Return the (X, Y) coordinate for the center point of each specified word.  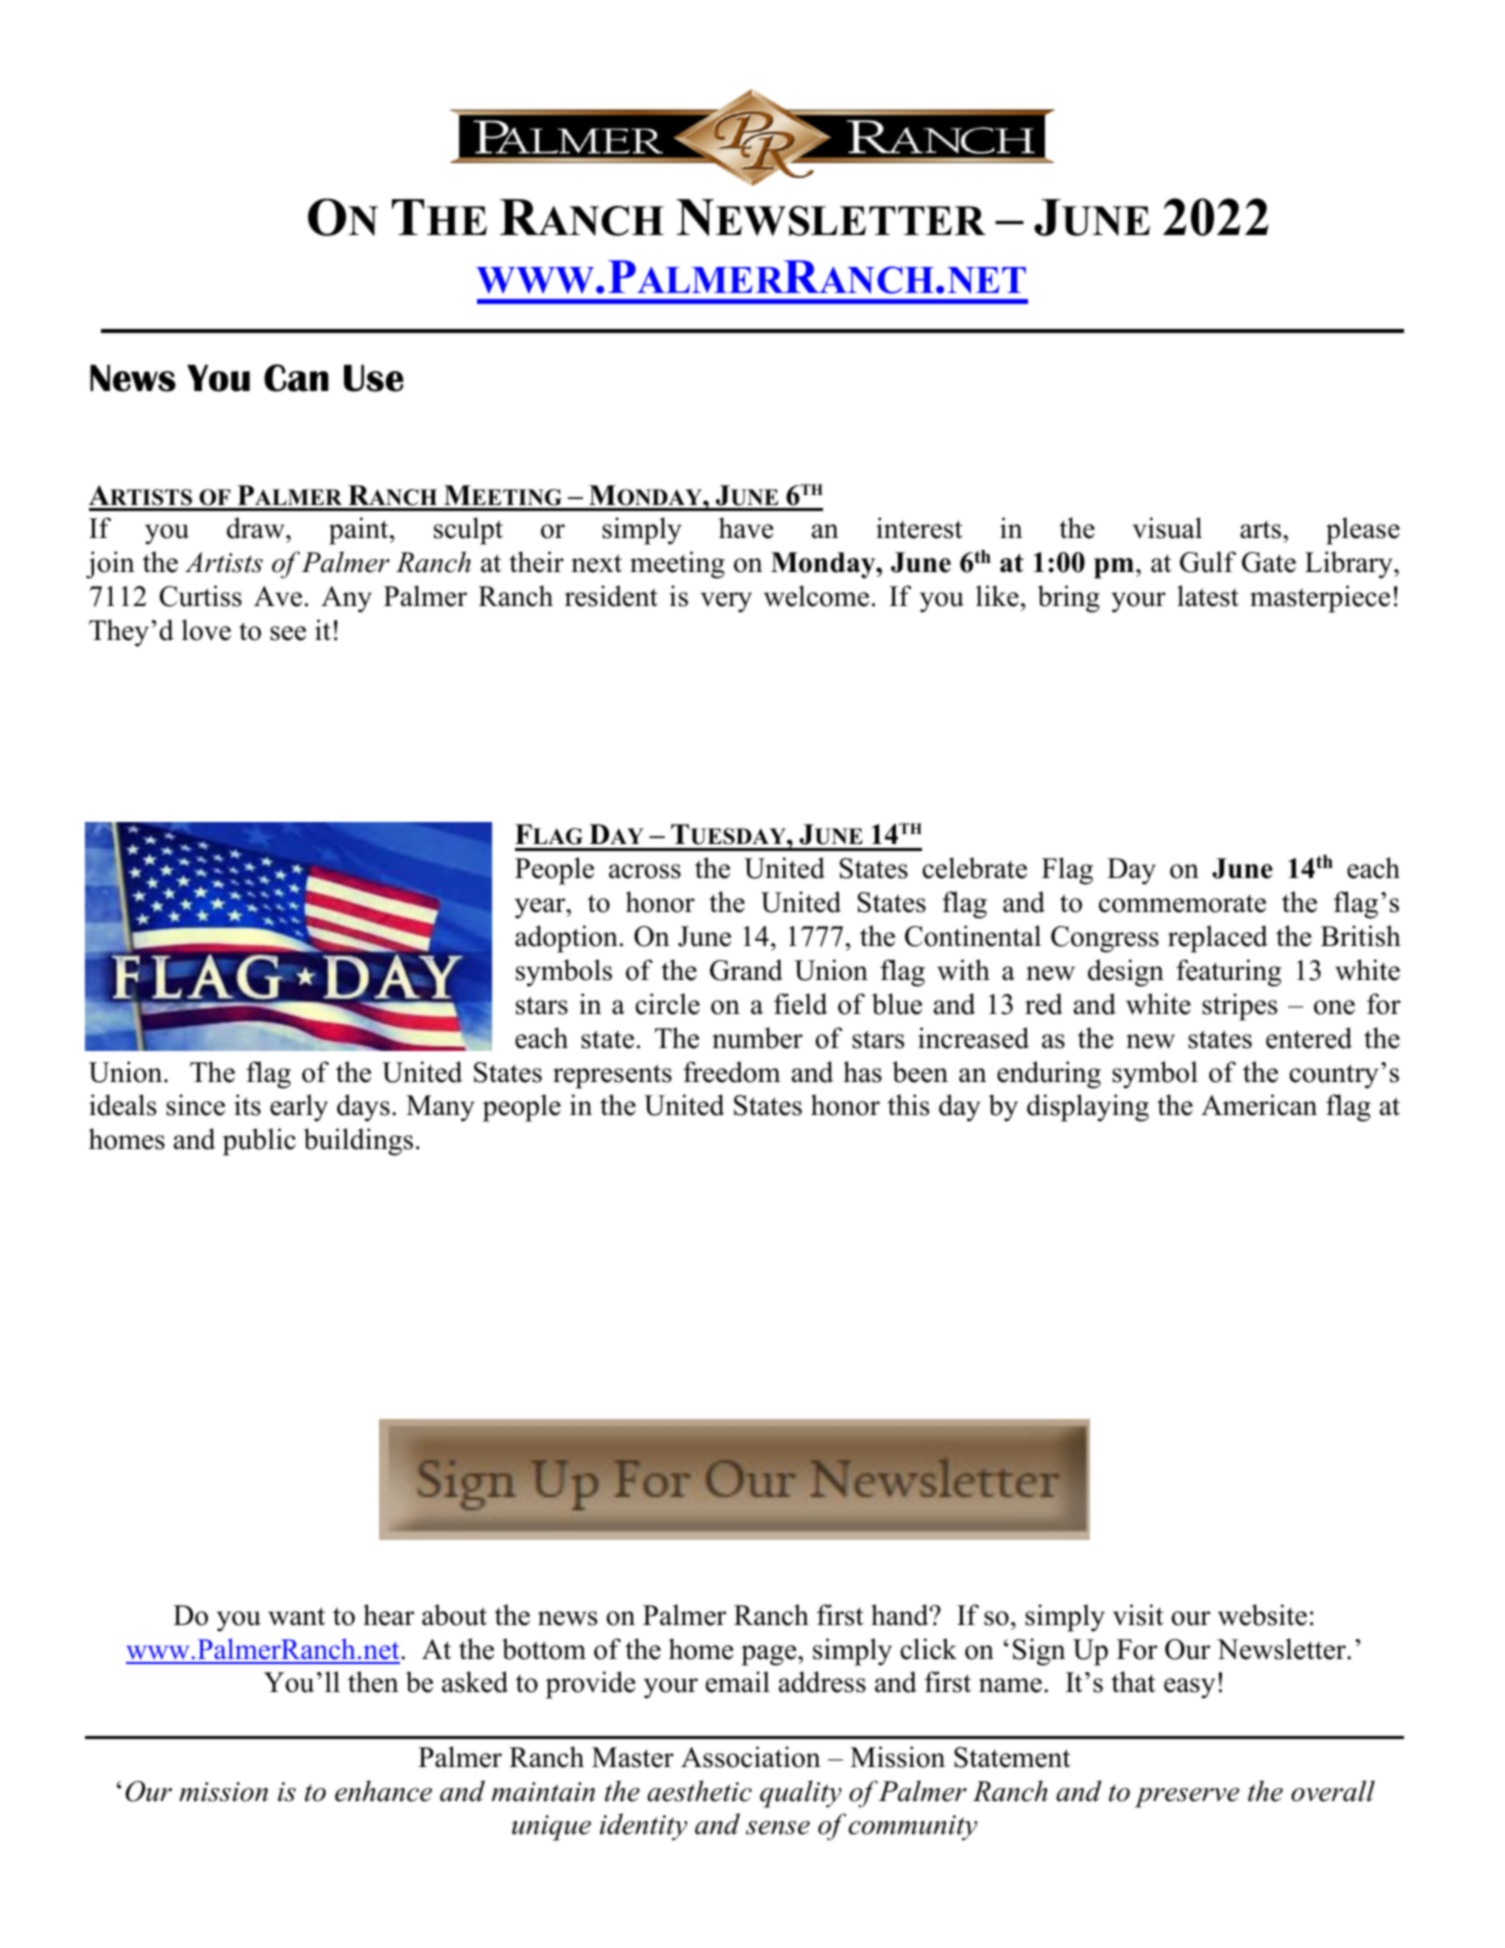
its (247, 1105)
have (746, 528)
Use (374, 378)
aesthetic (699, 1791)
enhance (383, 1791)
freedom (731, 1072)
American (1259, 1105)
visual (1167, 528)
